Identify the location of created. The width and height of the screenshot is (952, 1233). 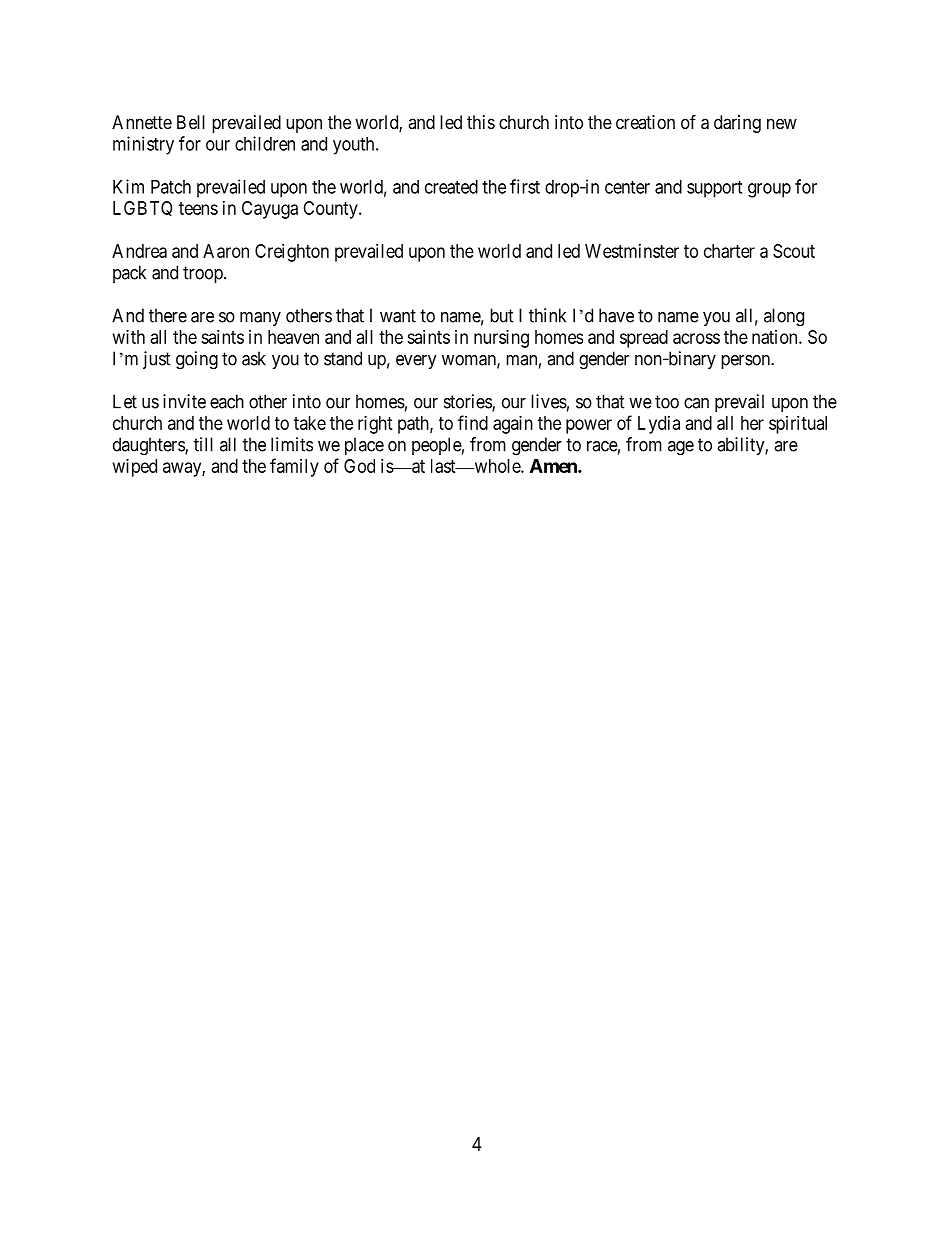
(451, 187).
